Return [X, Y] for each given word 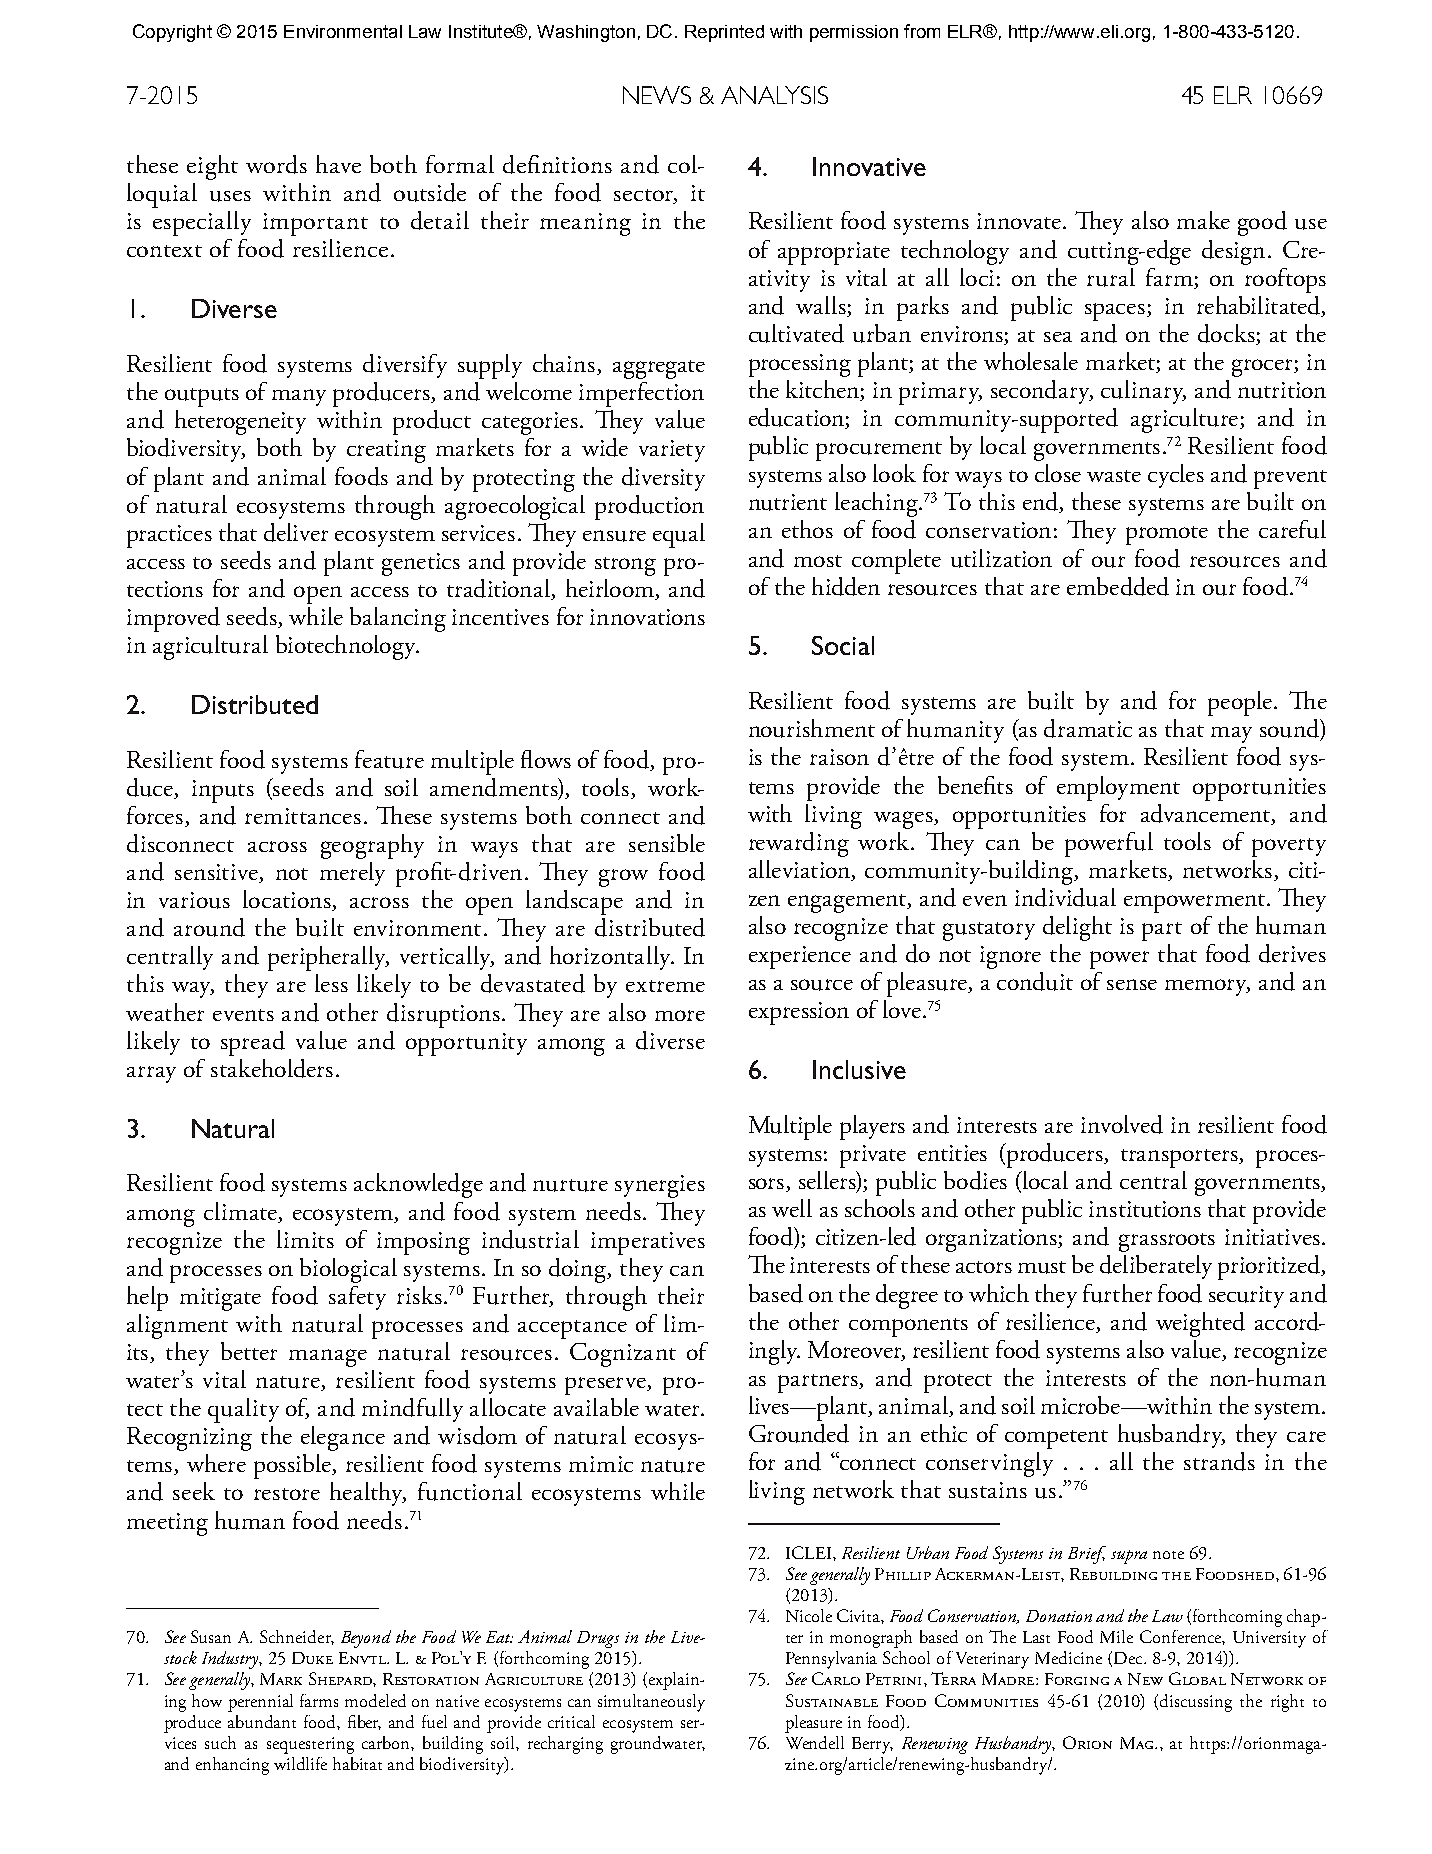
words [276, 164]
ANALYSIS [774, 95]
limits [305, 1239]
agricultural [210, 647]
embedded [1118, 586]
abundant [262, 1721]
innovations [647, 617]
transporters [1180, 1158]
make [1203, 220]
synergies [660, 1186]
